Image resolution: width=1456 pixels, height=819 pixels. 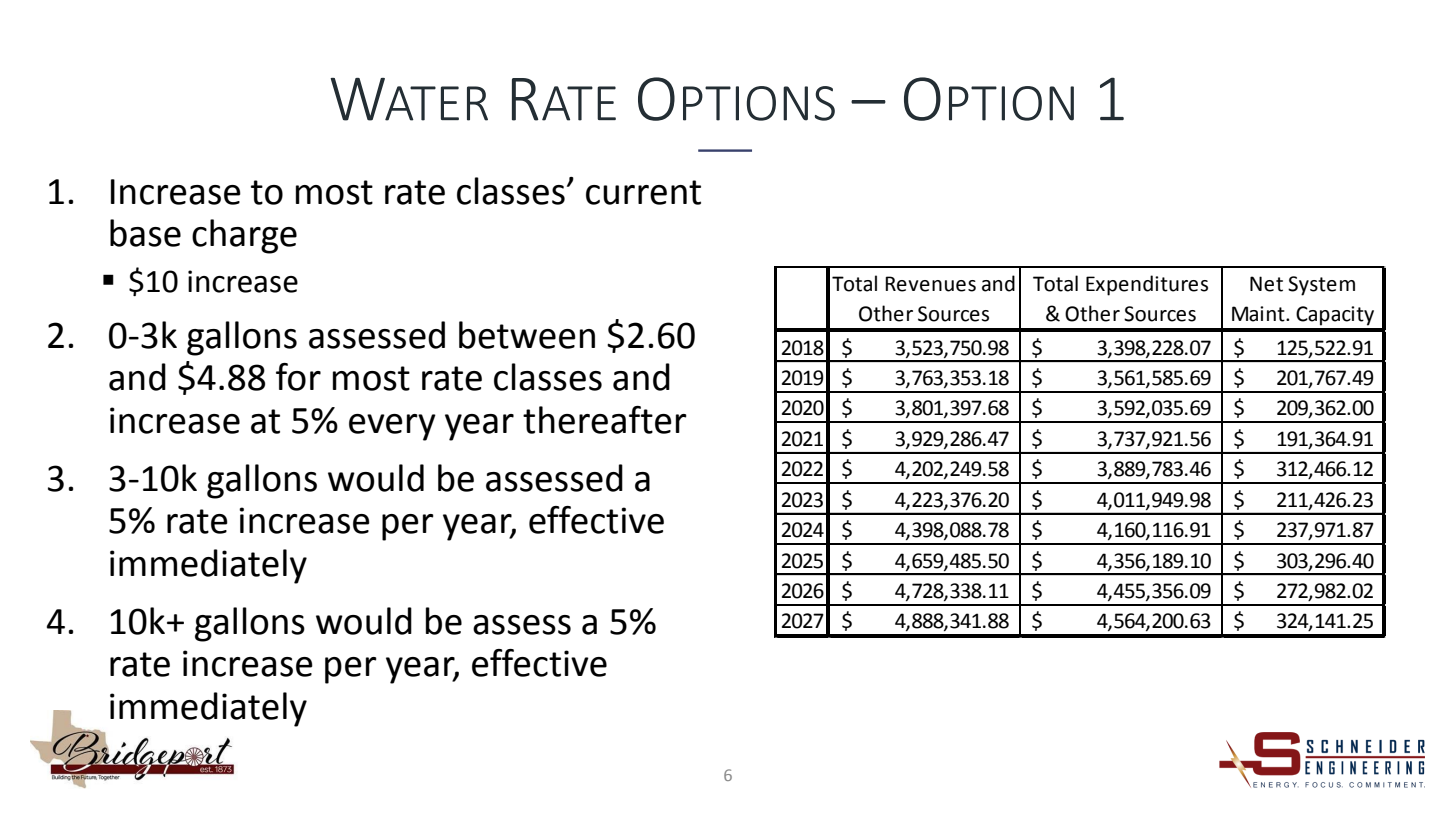 I want to click on base, so click(x=145, y=233).
